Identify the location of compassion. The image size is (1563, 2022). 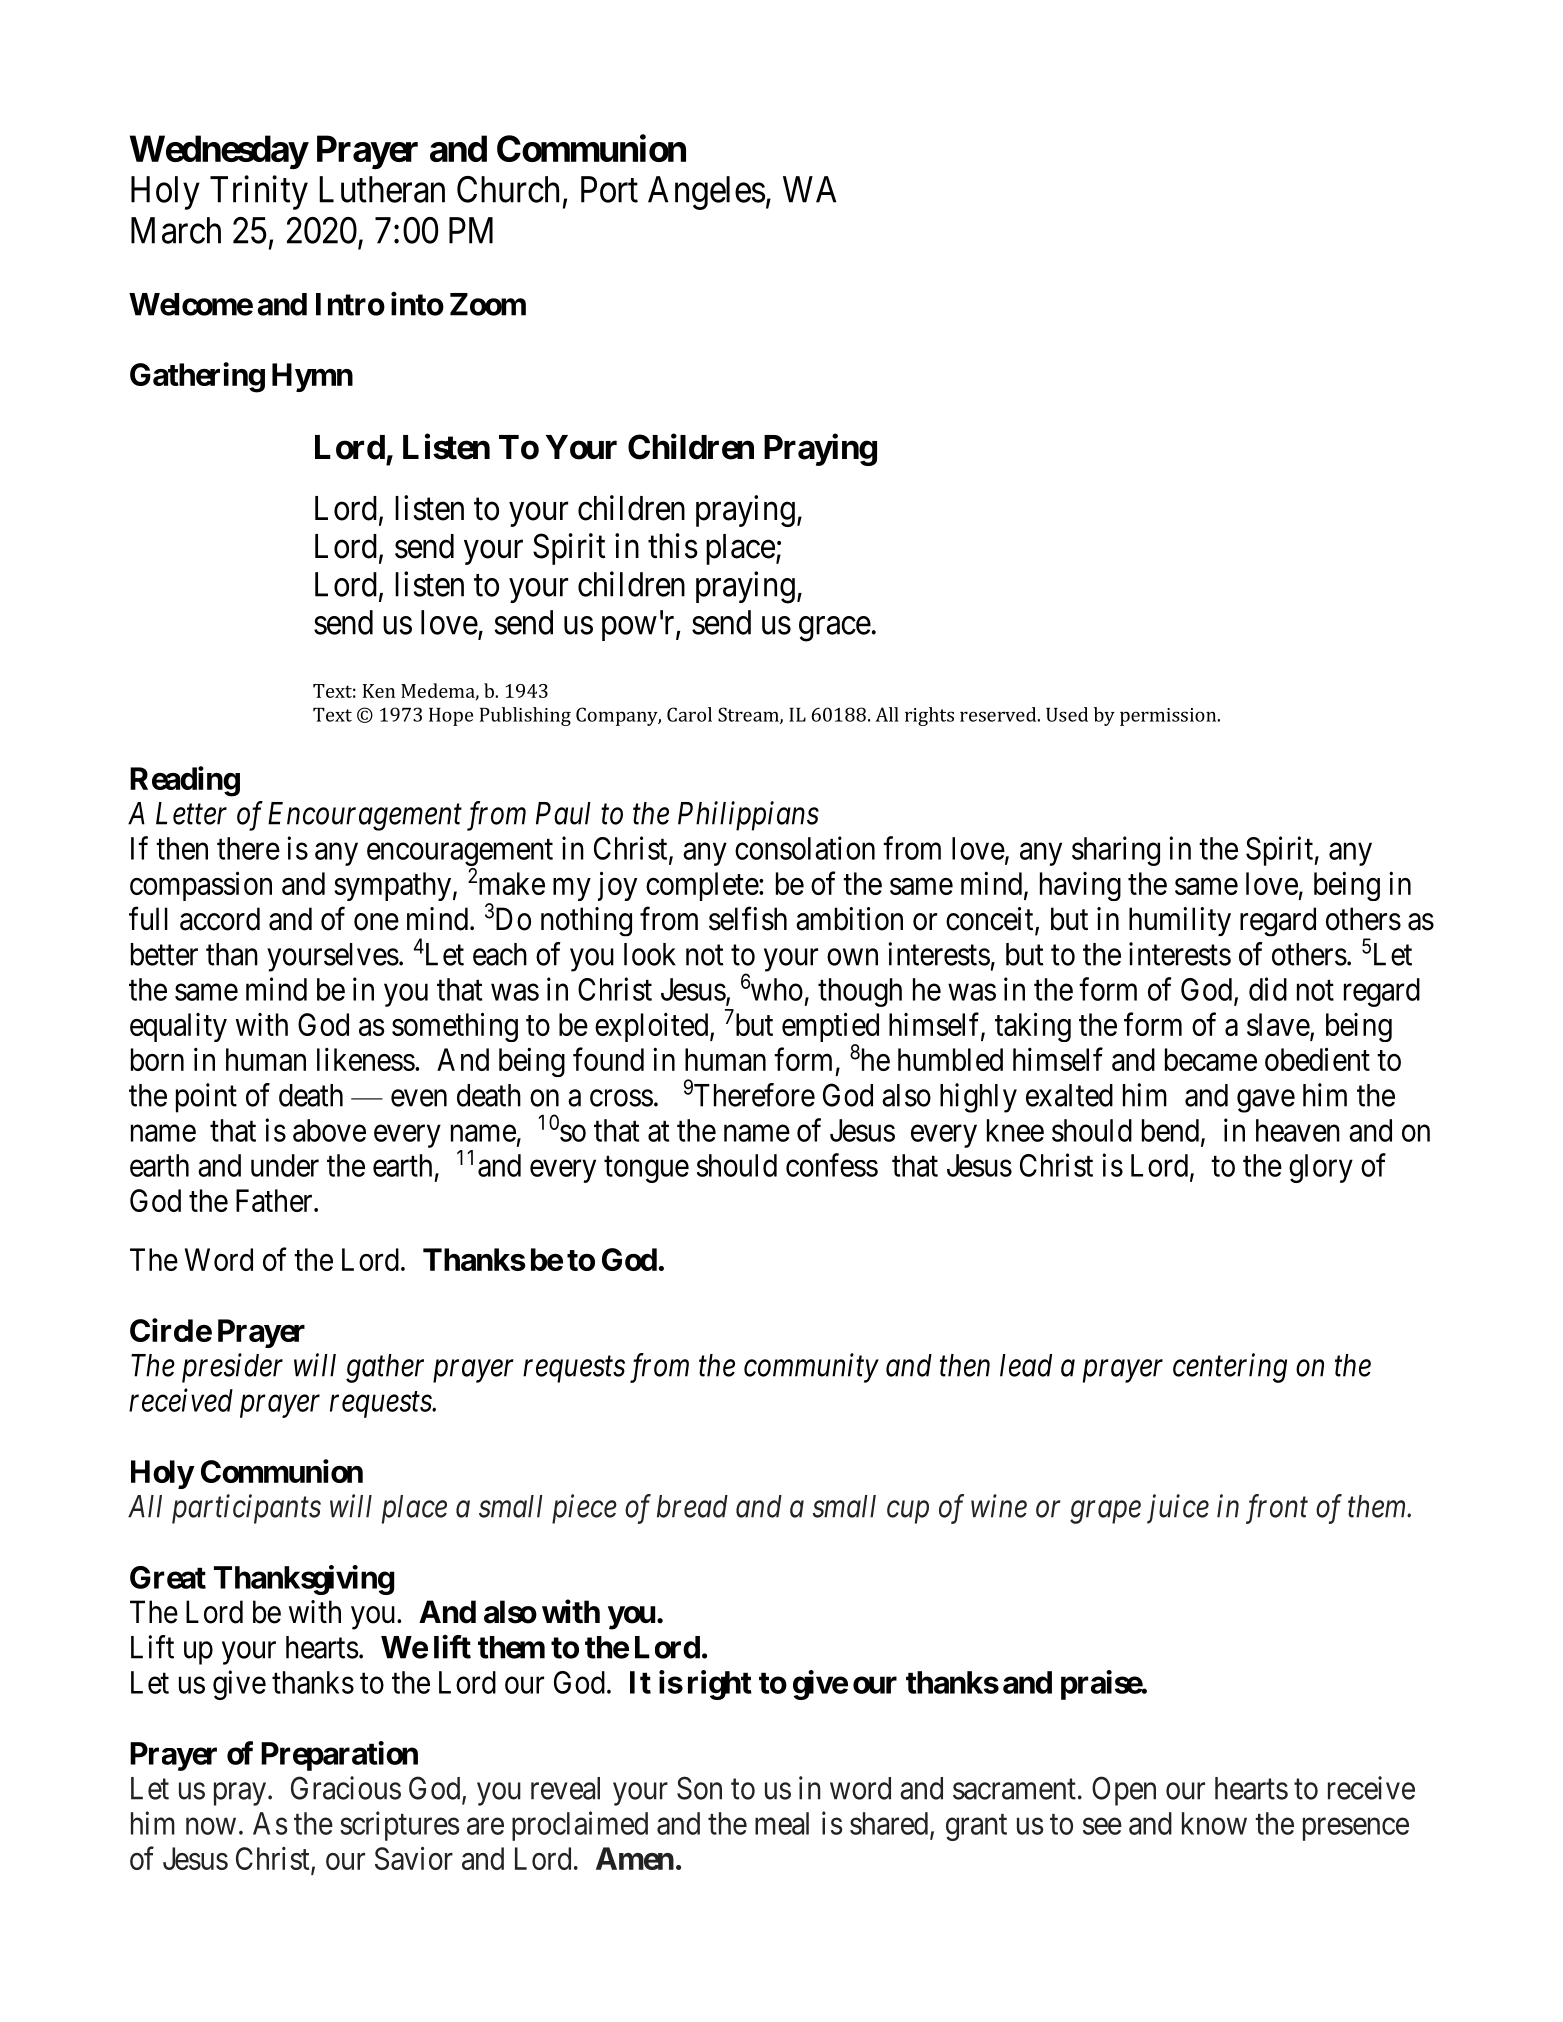
(201, 886).
